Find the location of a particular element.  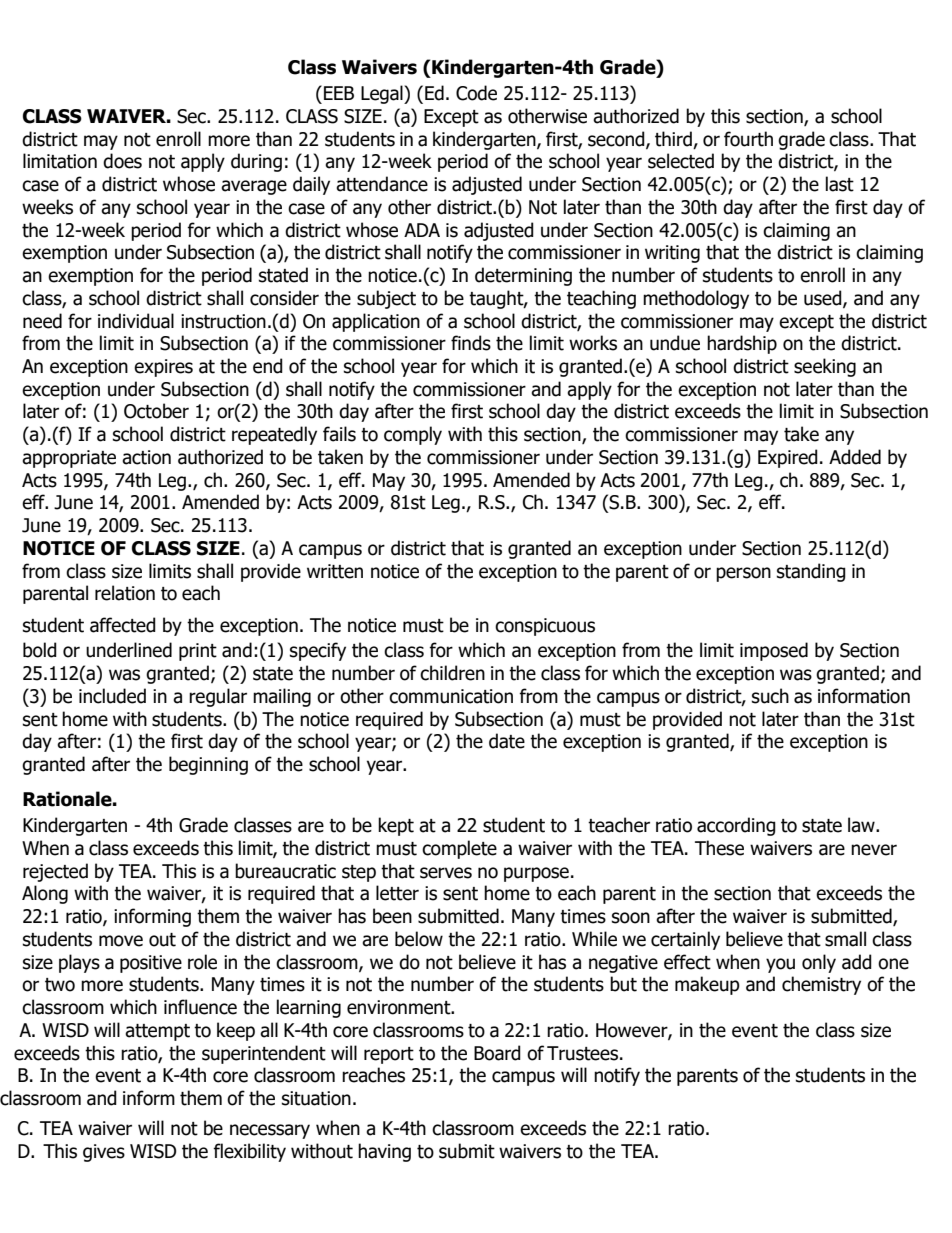

finds is located at coordinates (471, 343).
